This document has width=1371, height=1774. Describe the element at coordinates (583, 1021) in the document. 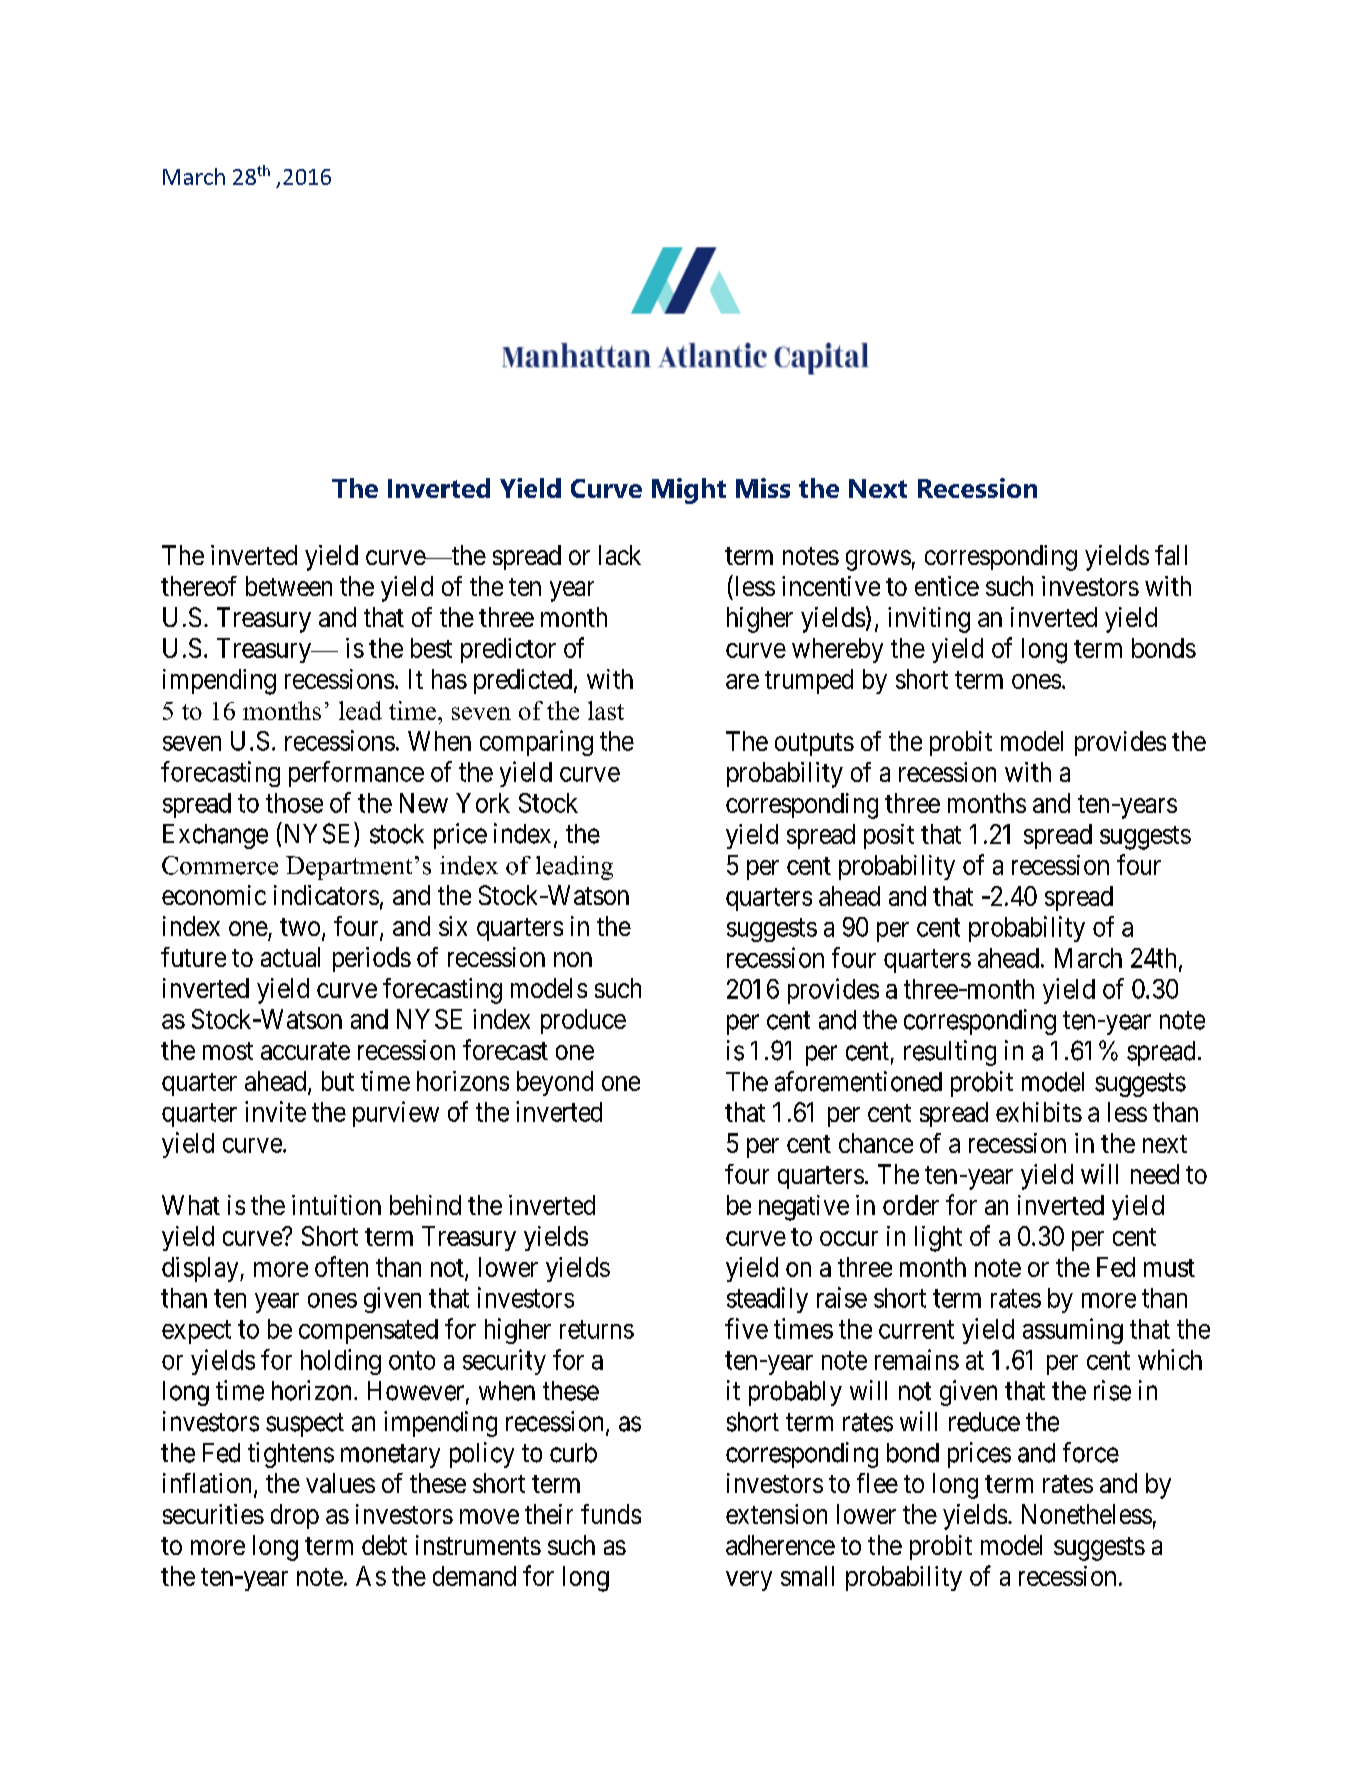

I see `produce` at that location.
